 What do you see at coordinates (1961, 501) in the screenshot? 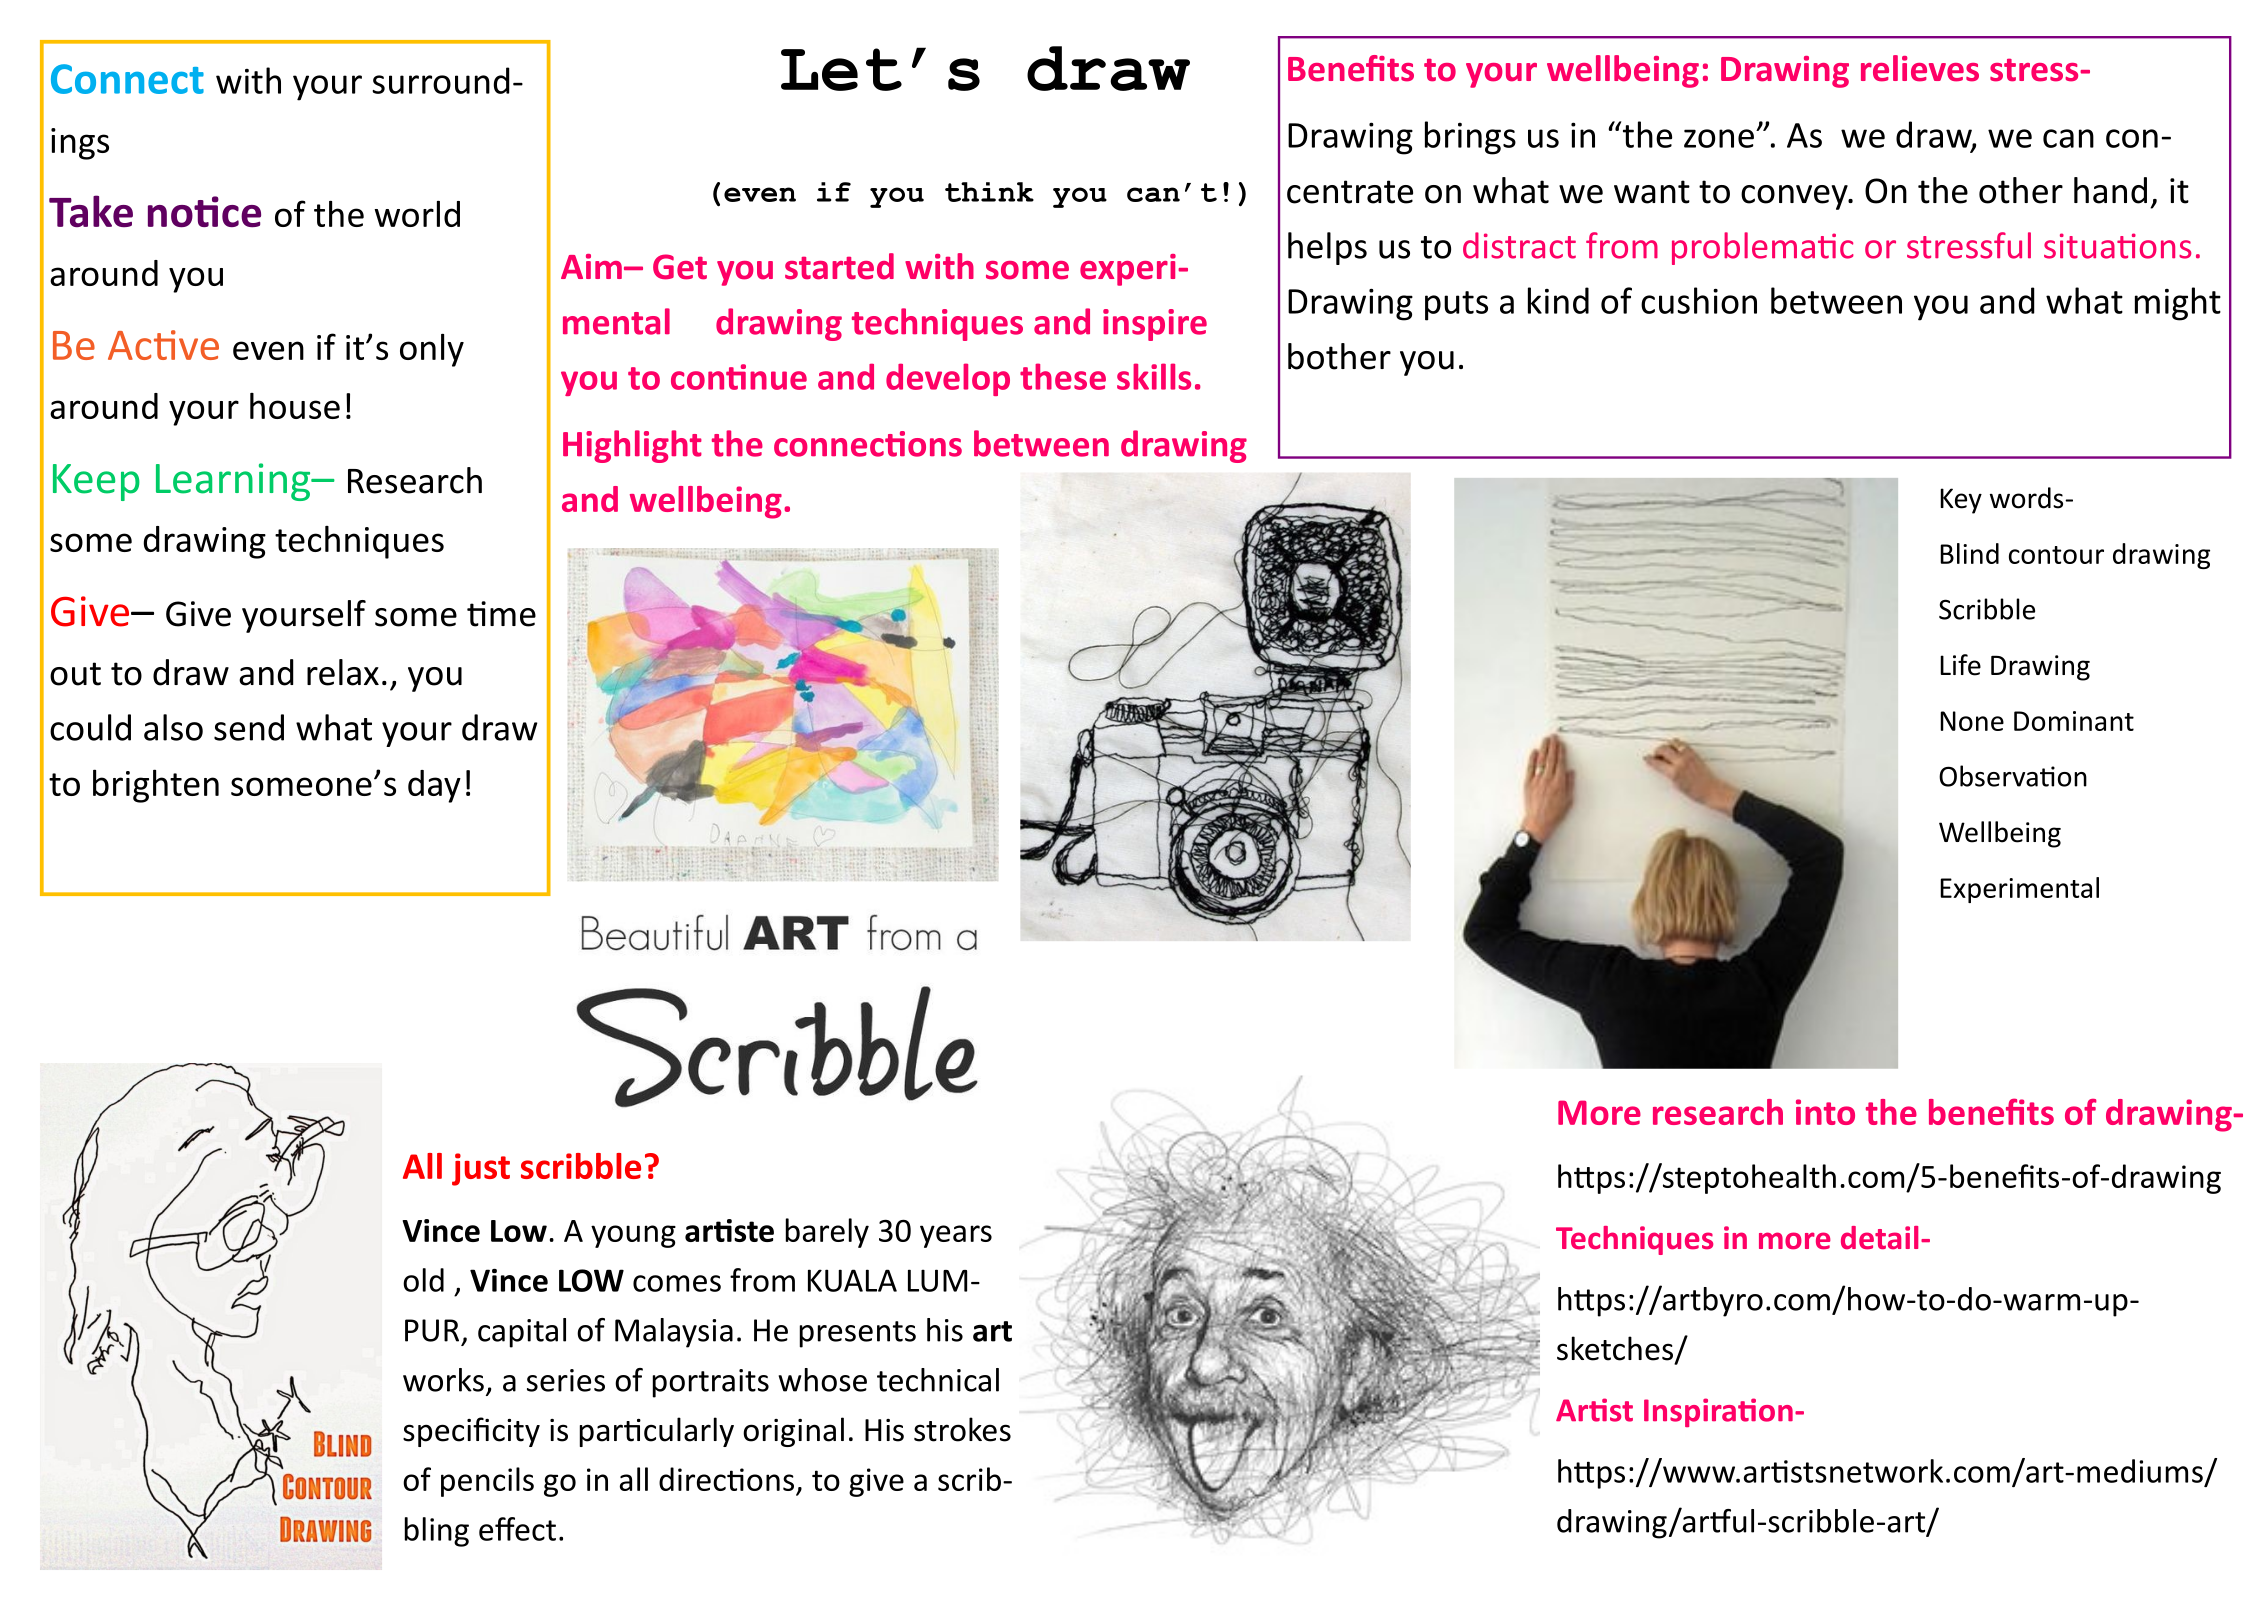
I see `Key` at bounding box center [1961, 501].
